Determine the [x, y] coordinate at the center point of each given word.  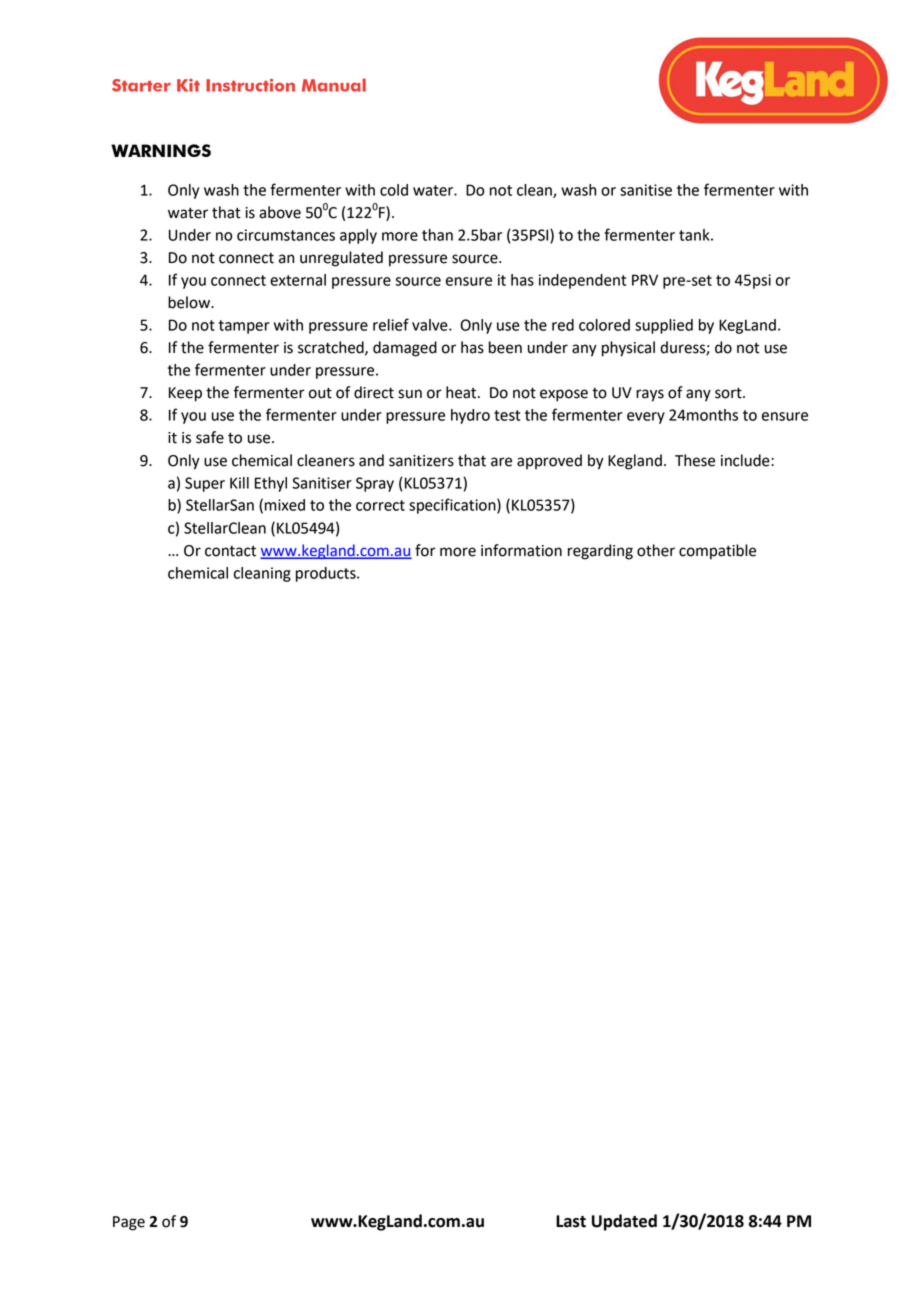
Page [129, 1223]
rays [650, 395]
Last [571, 1221]
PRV [645, 280]
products [327, 574]
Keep [185, 394]
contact [230, 551]
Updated [624, 1222]
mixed [285, 505]
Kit [188, 85]
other [656, 550]
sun [410, 394]
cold [394, 190]
